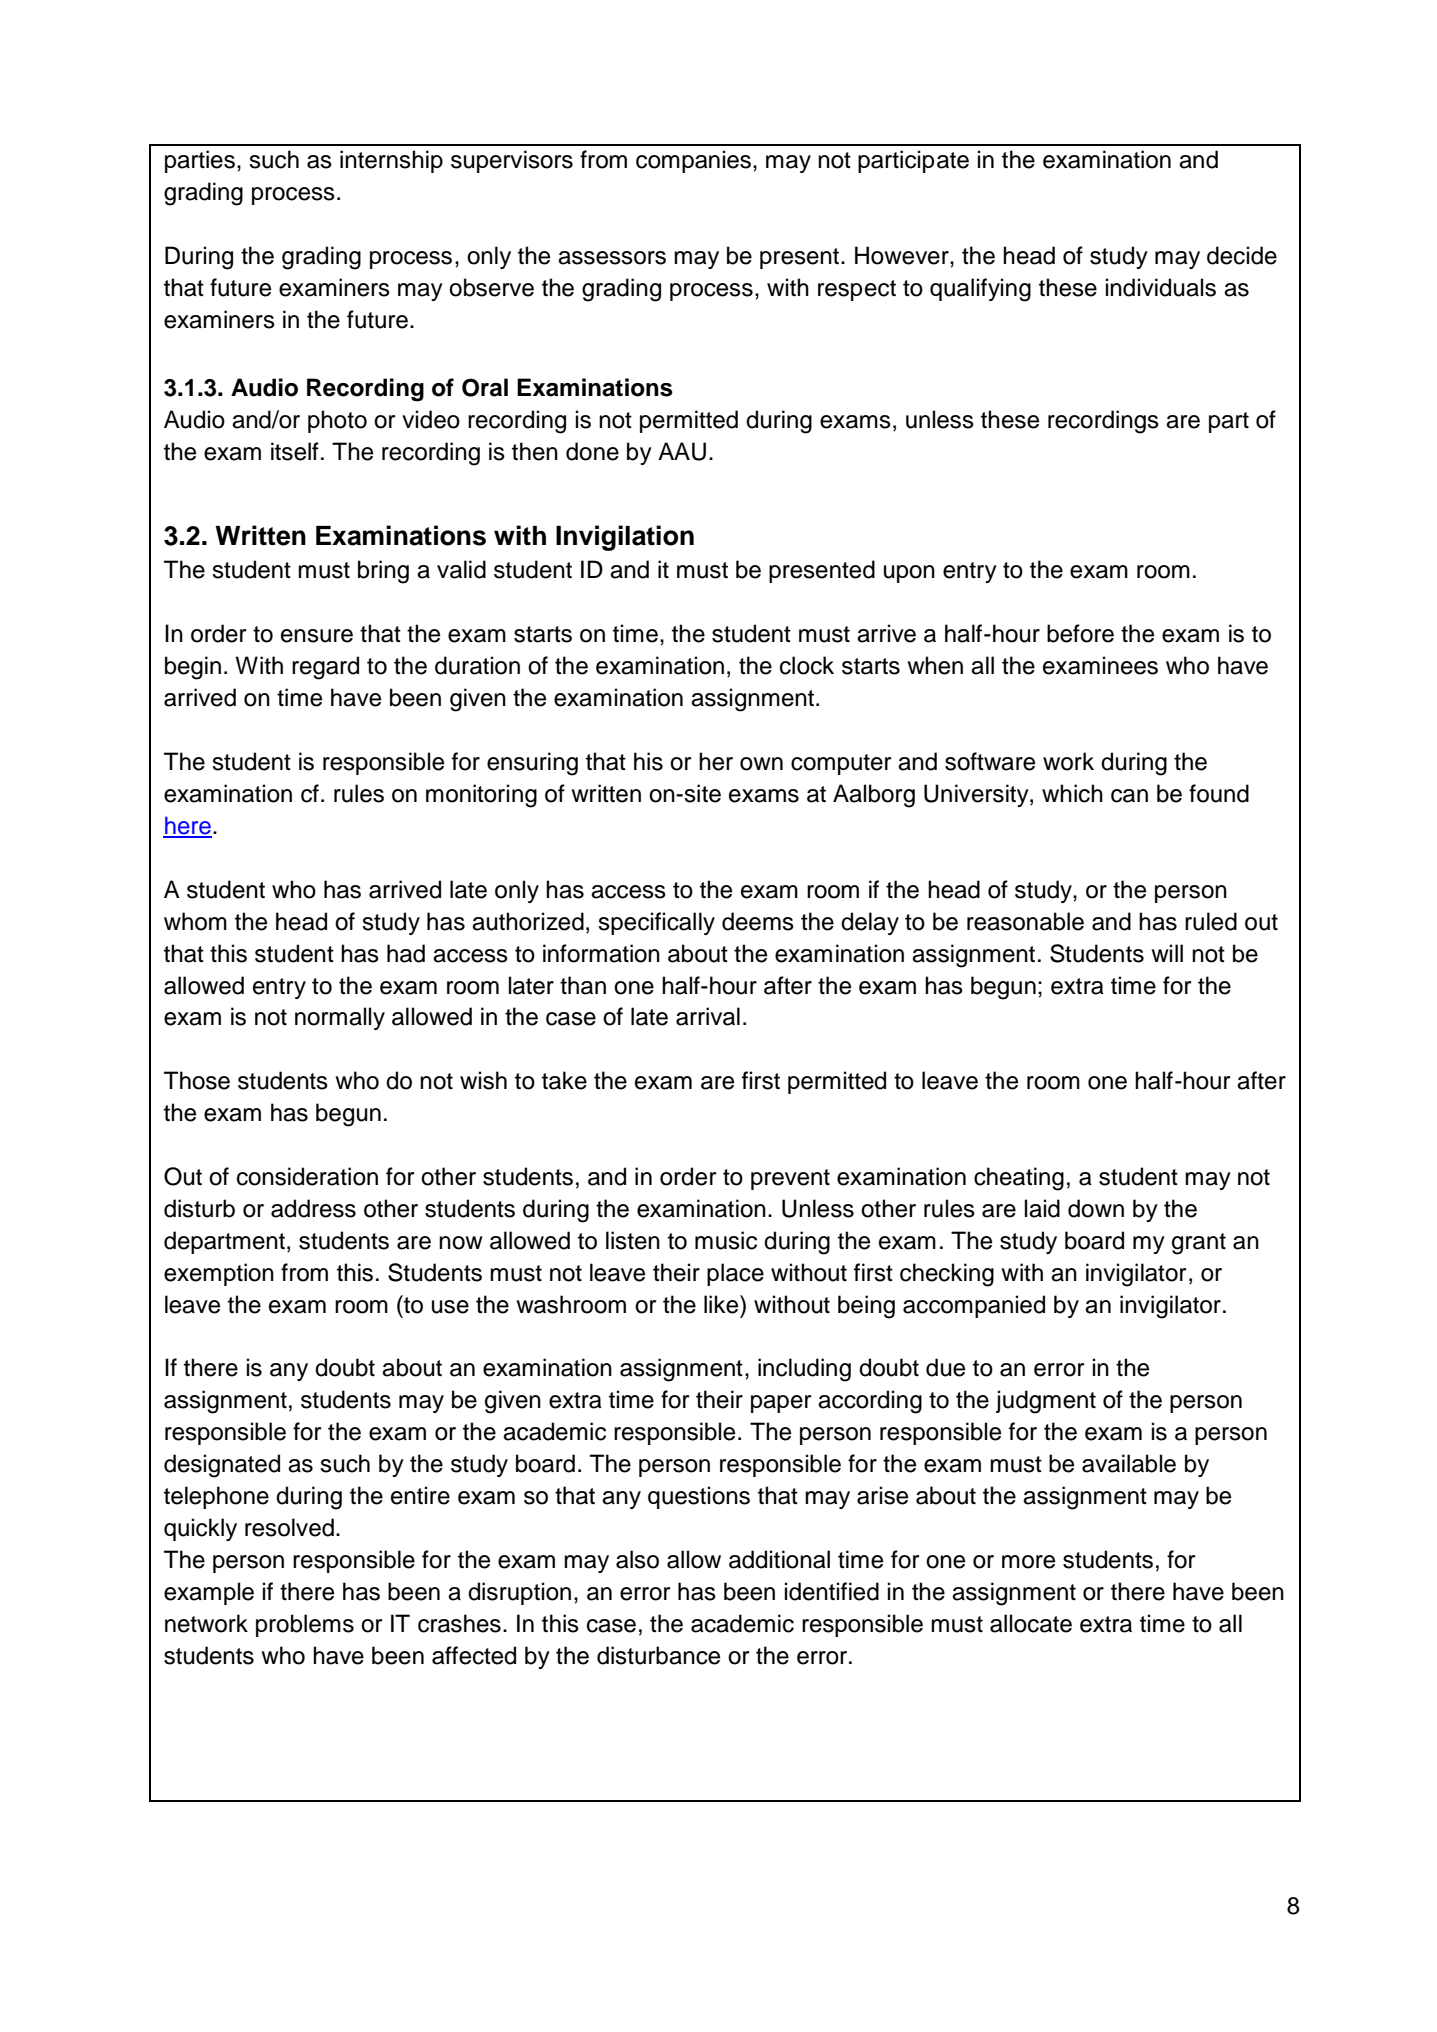 The width and height of the screenshot is (1437, 2032). Describe the element at coordinates (383, 572) in the screenshot. I see `bring` at that location.
